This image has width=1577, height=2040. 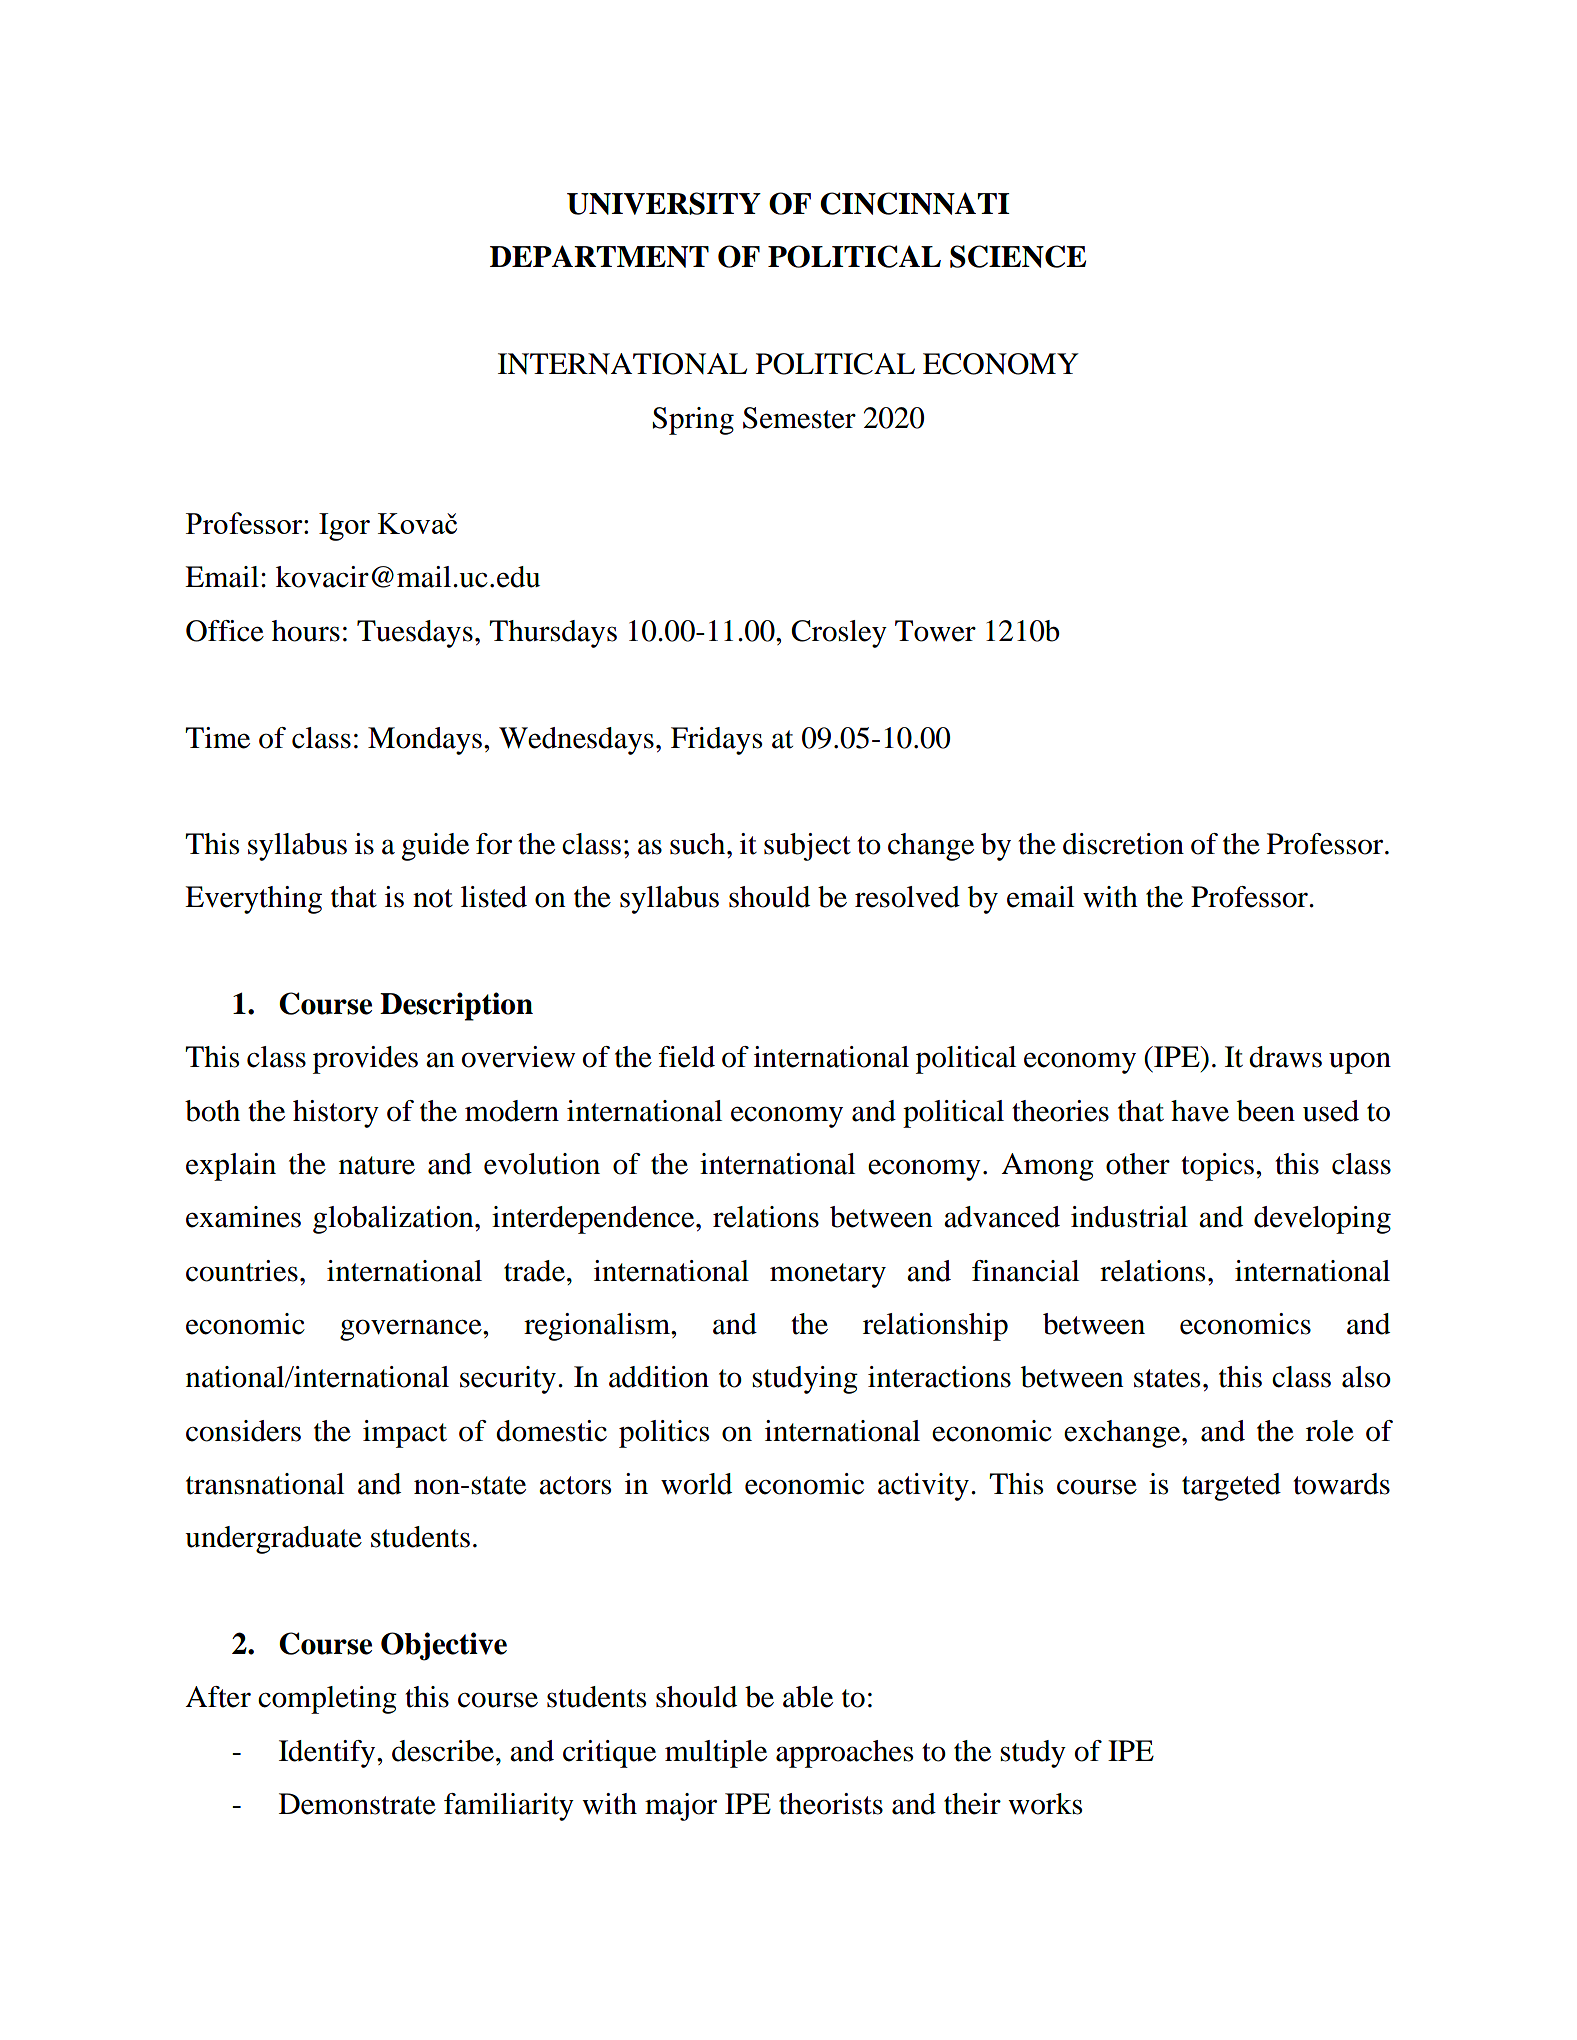 What do you see at coordinates (664, 203) in the image?
I see `UNIVERSITY` at bounding box center [664, 203].
